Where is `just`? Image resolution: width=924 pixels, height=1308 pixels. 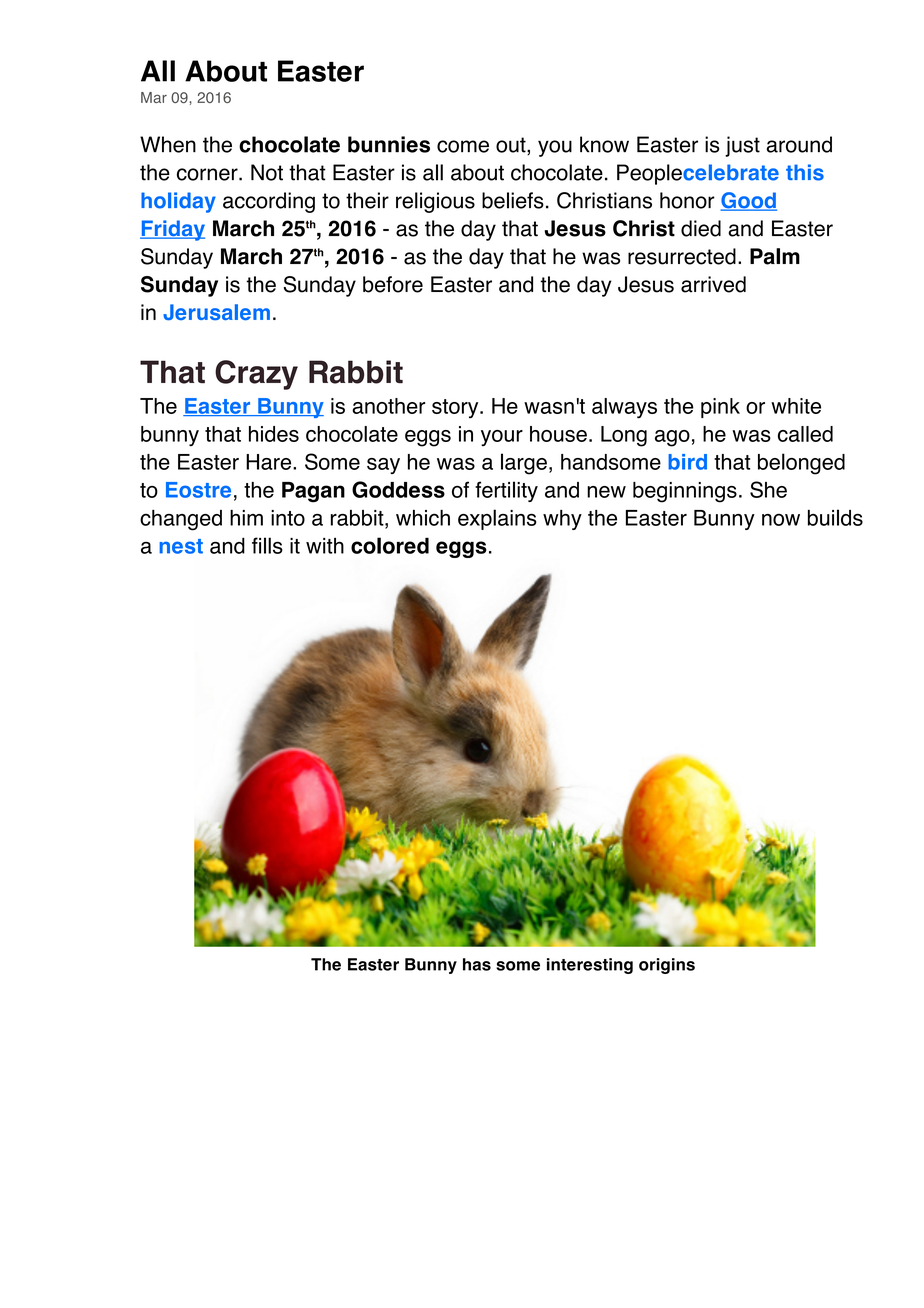
just is located at coordinates (742, 146).
